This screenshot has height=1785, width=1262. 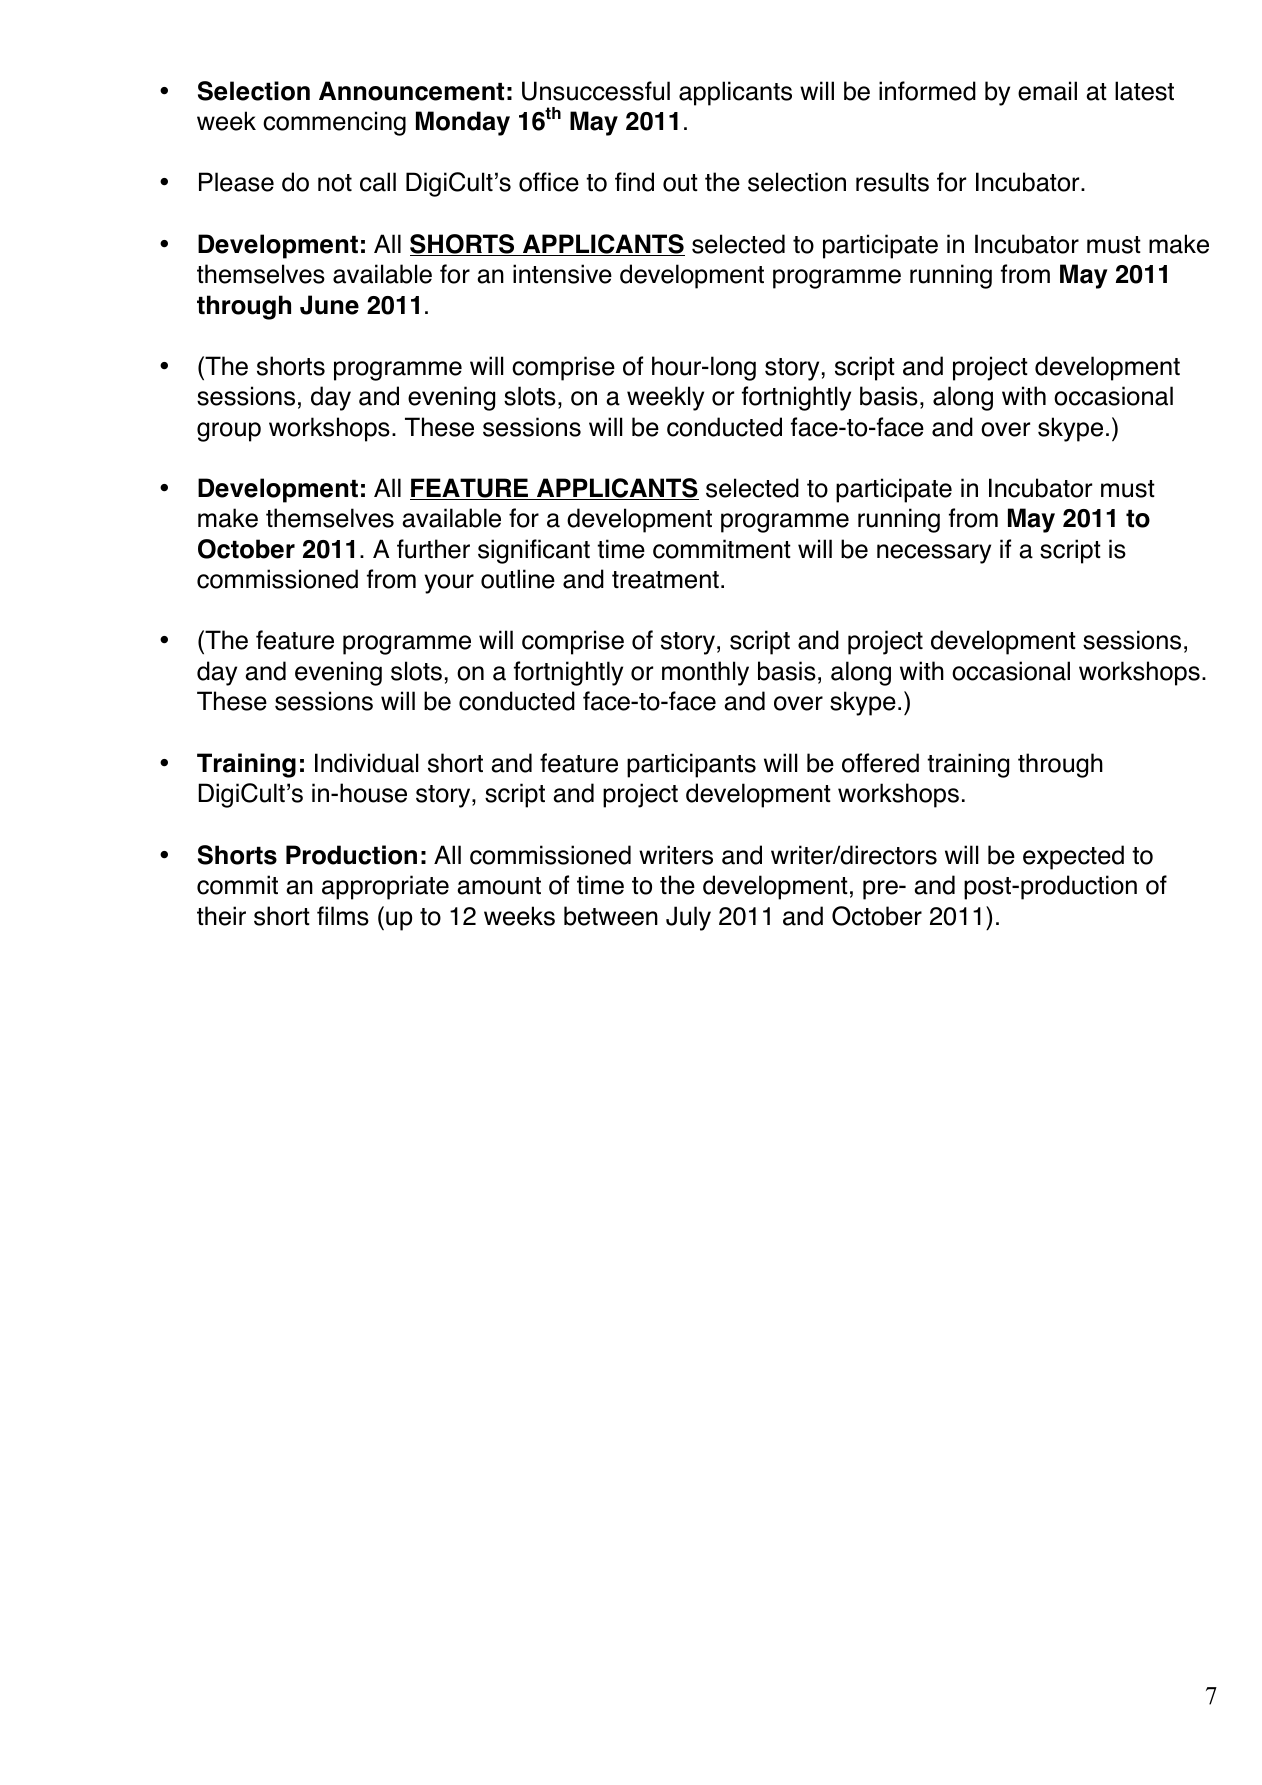 What do you see at coordinates (343, 916) in the screenshot?
I see `films` at bounding box center [343, 916].
